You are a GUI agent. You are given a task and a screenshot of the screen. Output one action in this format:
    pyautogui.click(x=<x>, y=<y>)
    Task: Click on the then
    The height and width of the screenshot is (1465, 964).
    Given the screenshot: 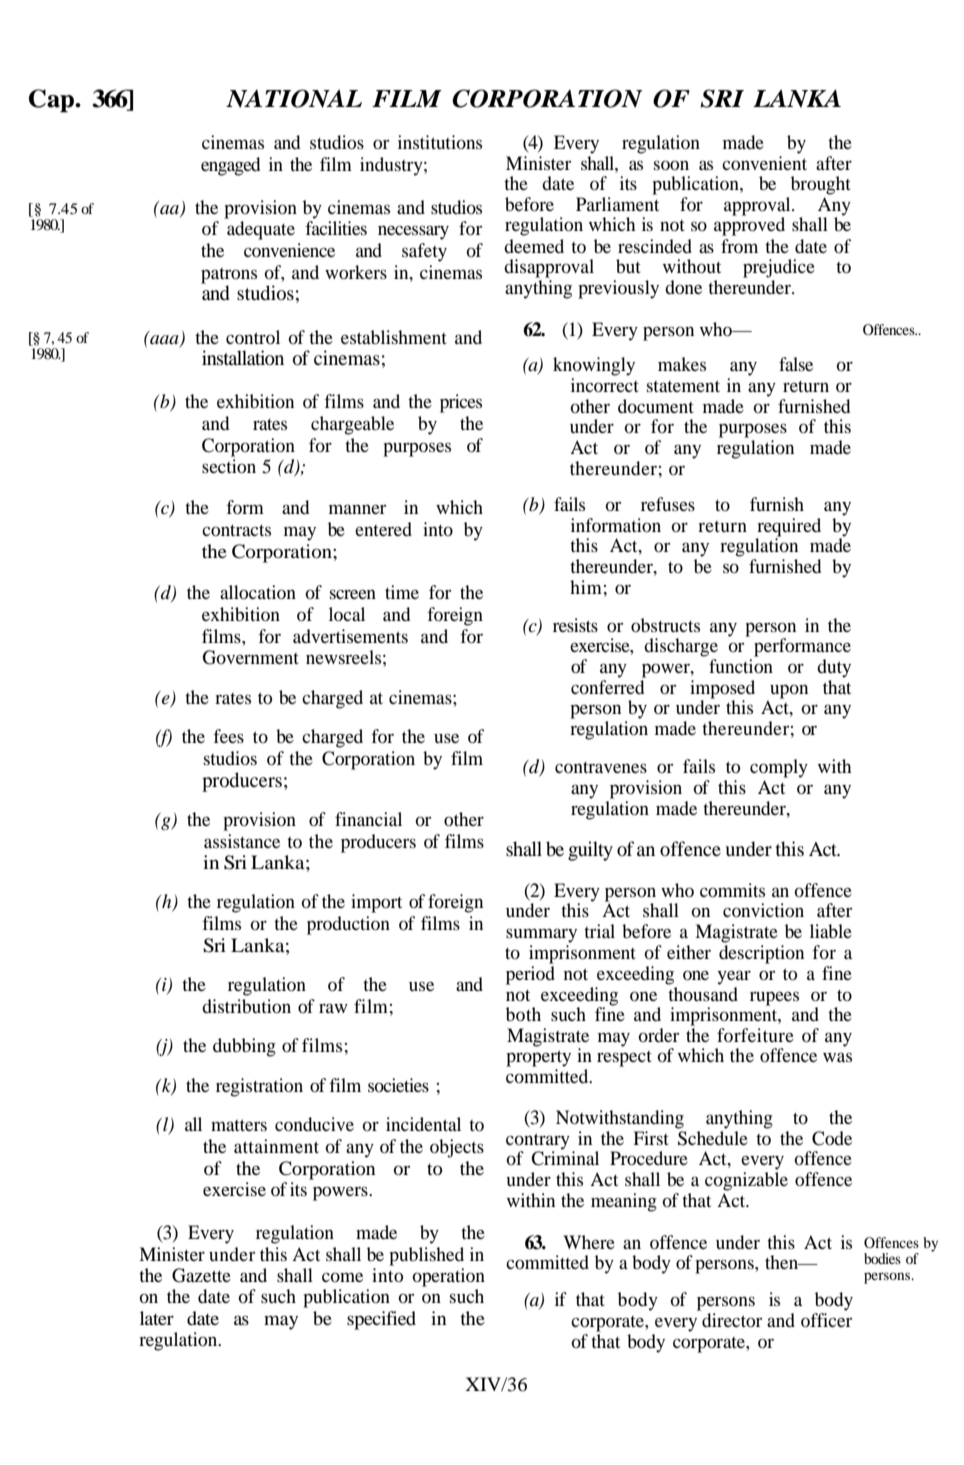 What is the action you would take?
    pyautogui.click(x=783, y=1262)
